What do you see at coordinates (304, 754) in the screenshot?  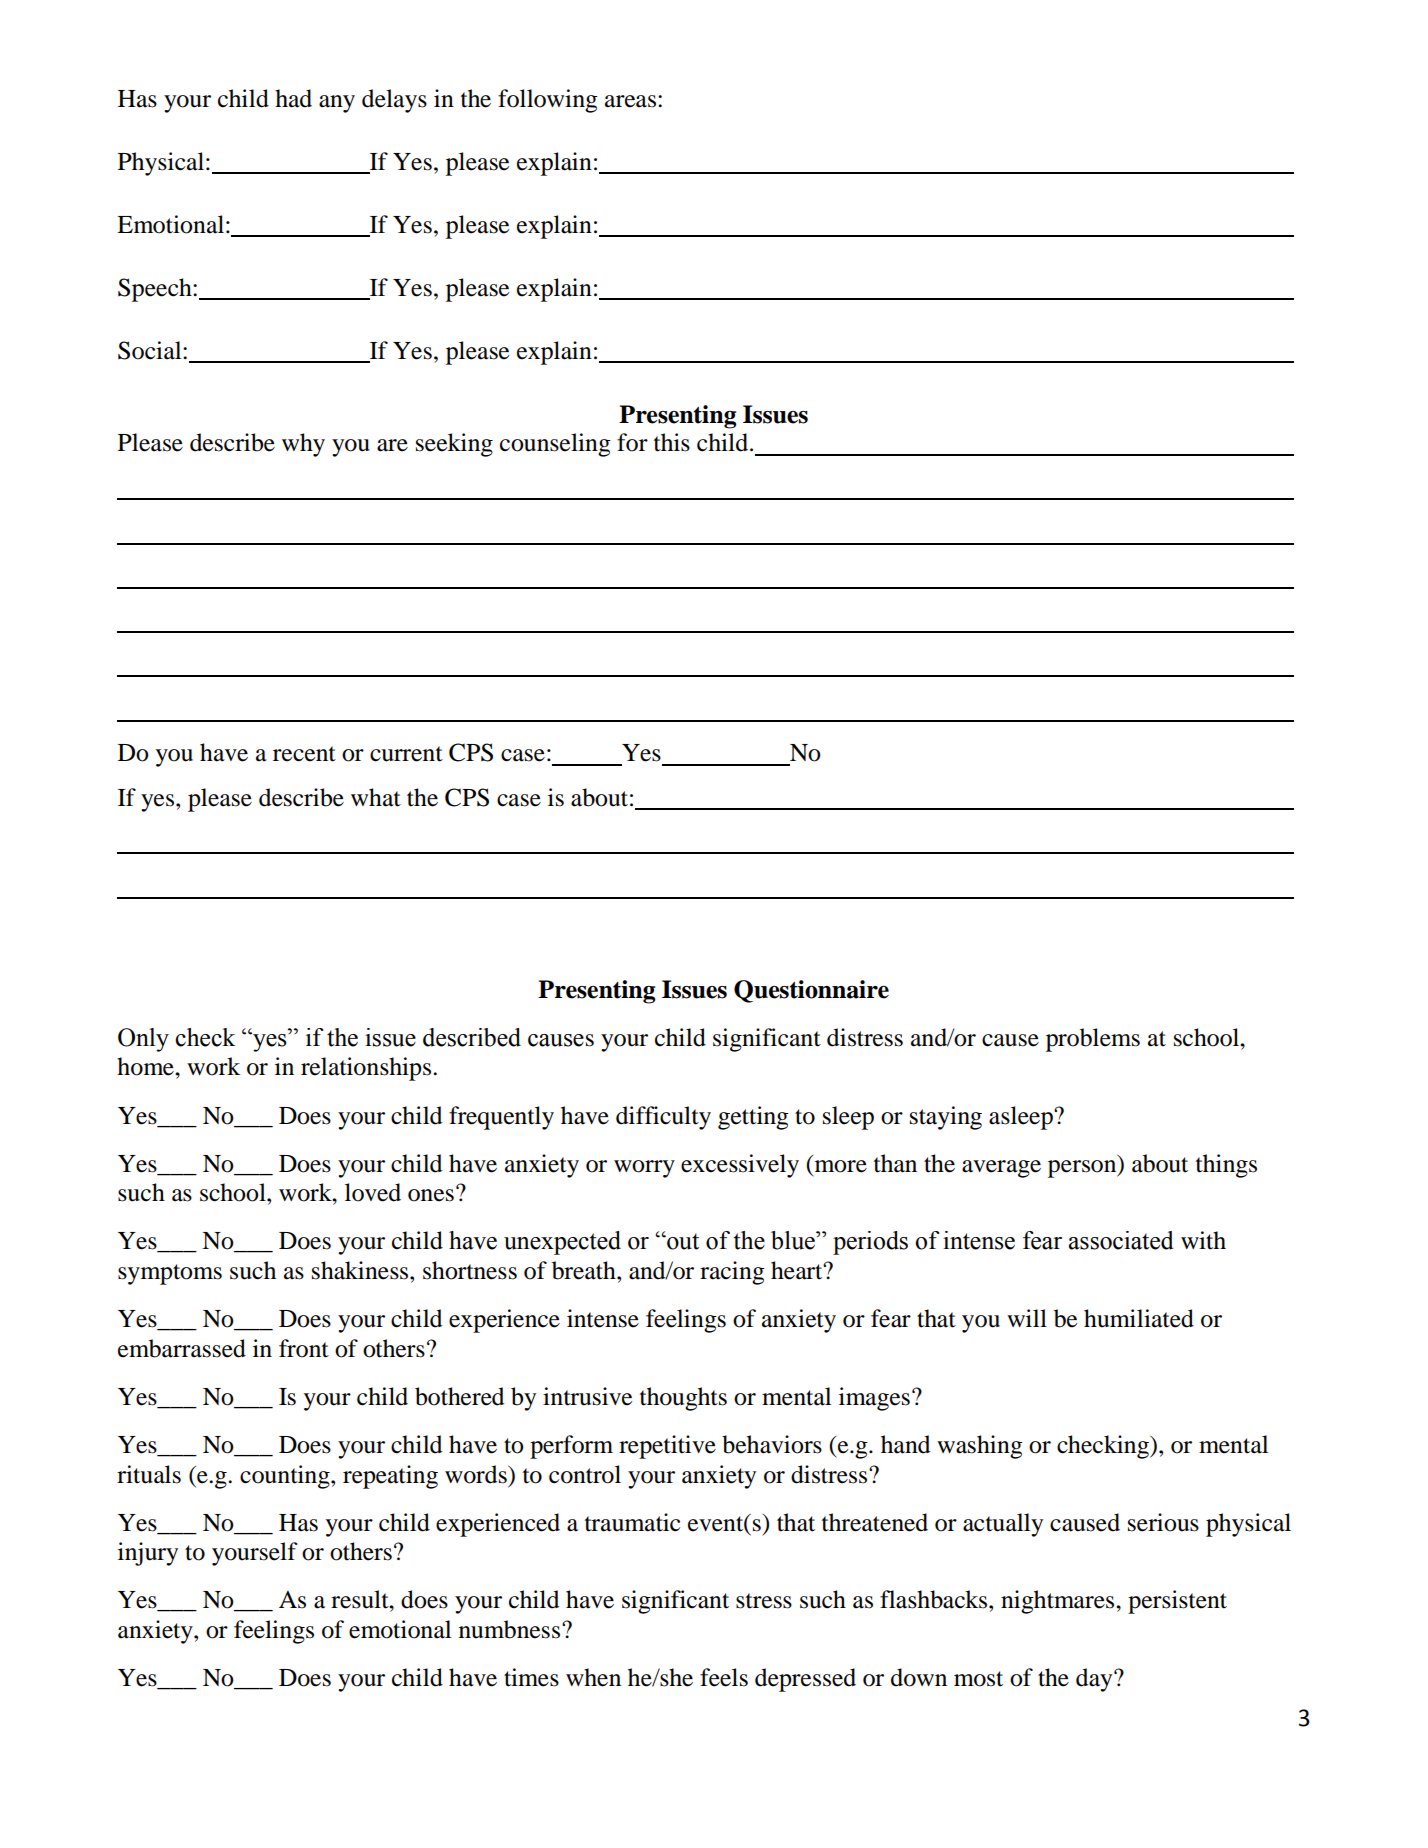 I see `recent` at bounding box center [304, 754].
